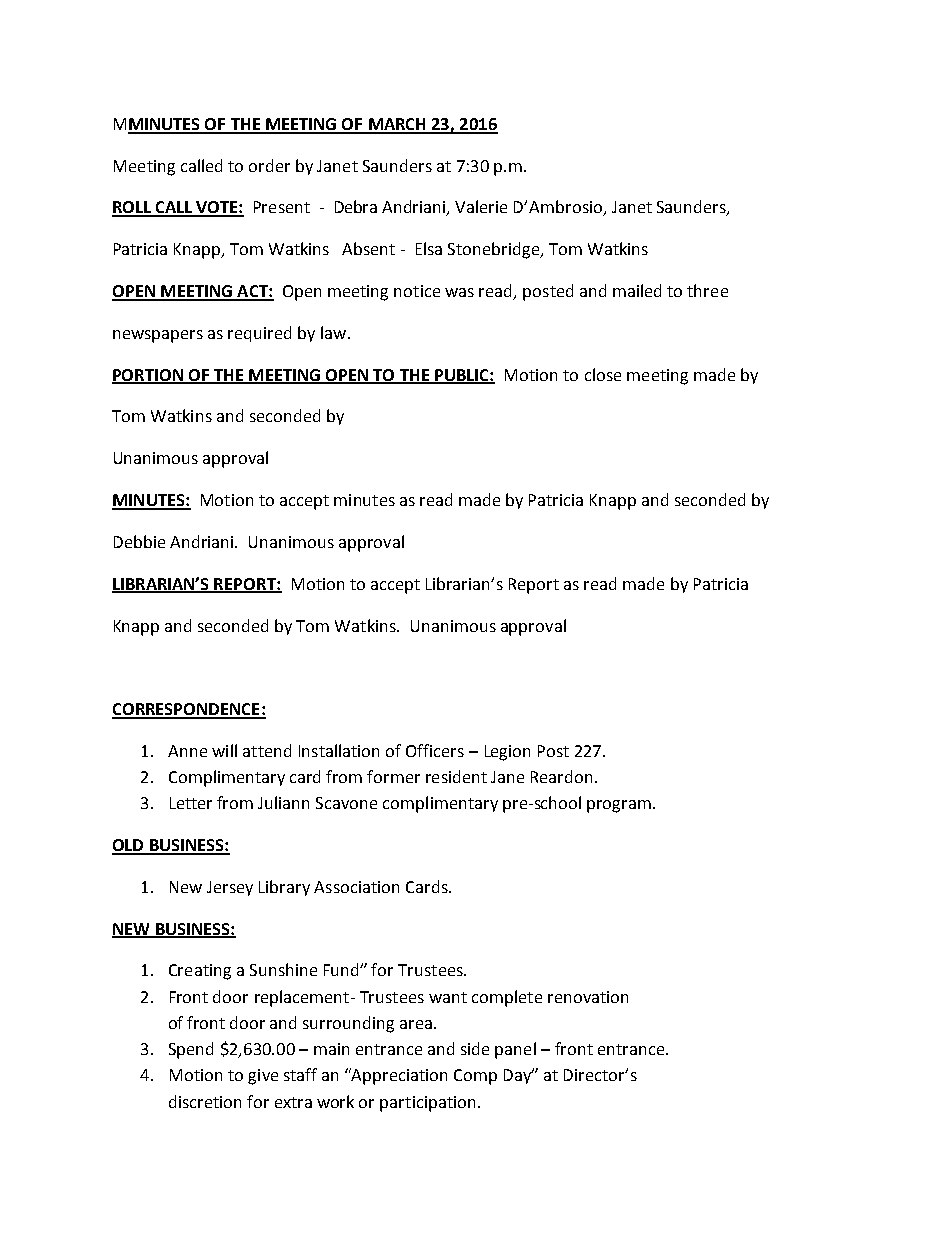 This document has height=1233, width=952. Describe the element at coordinates (187, 710) in the document. I see `CORRESPONDENCE` at that location.
